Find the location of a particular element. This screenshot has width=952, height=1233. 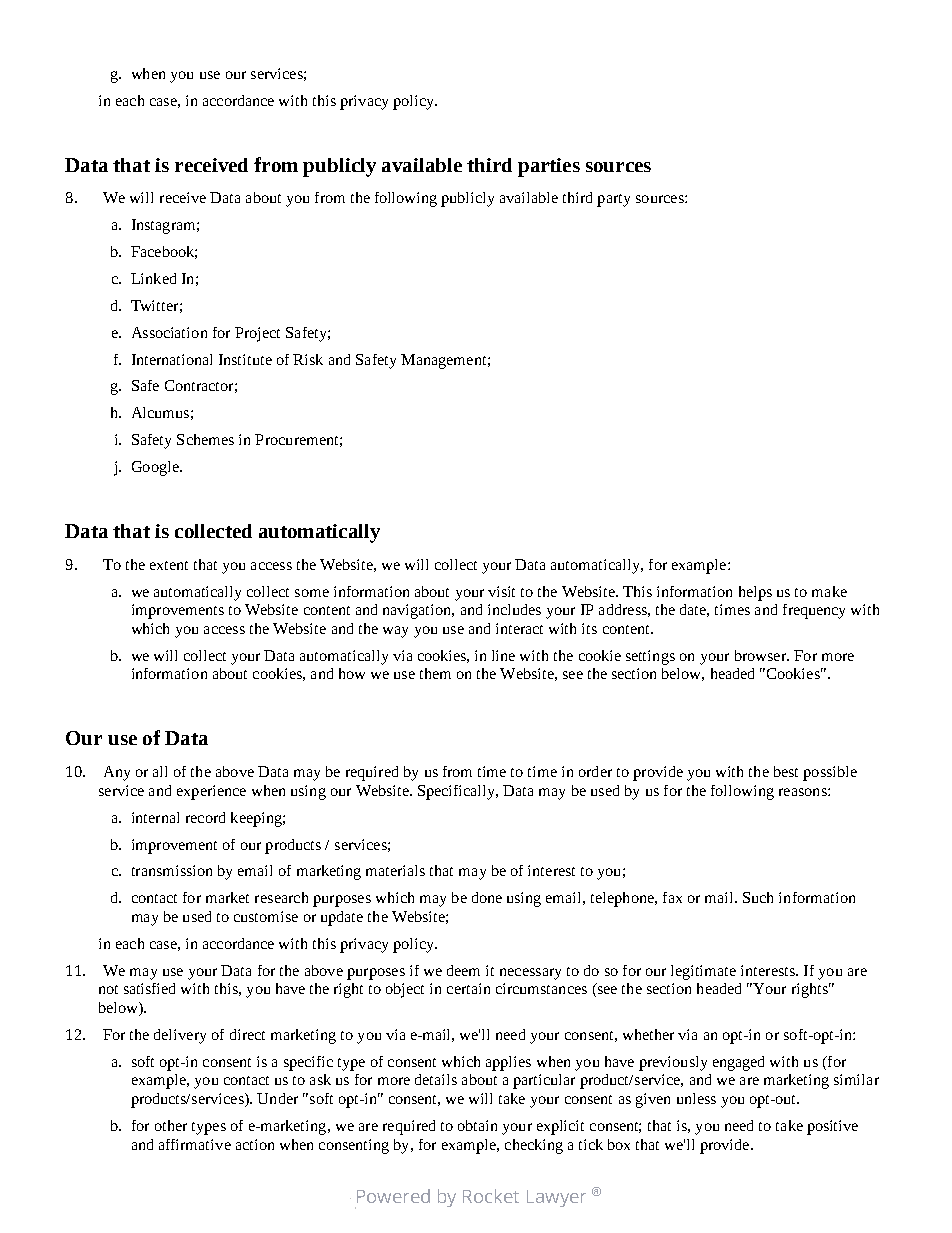

checking is located at coordinates (534, 1146).
